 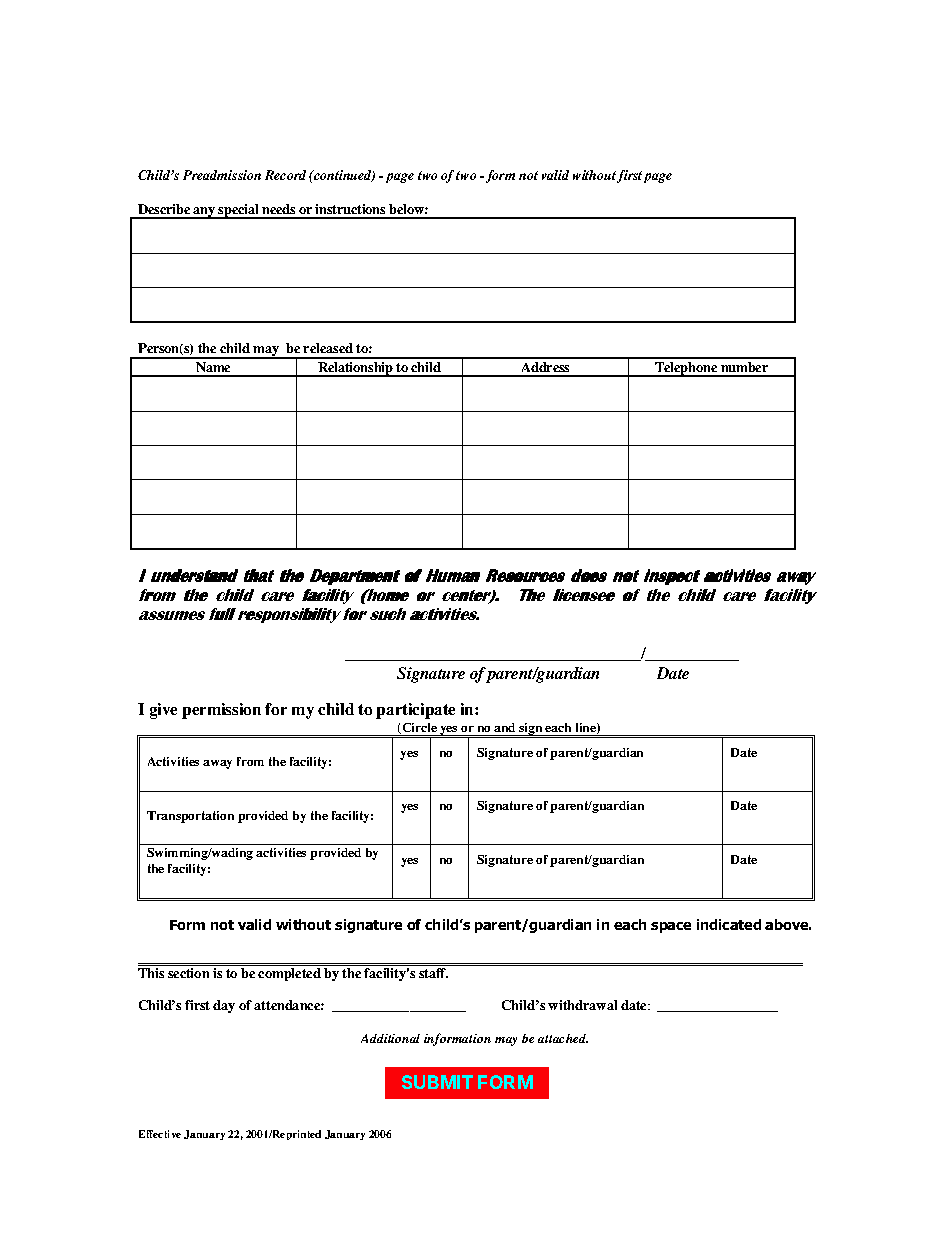 What do you see at coordinates (160, 1134) in the image?
I see `Effective` at bounding box center [160, 1134].
